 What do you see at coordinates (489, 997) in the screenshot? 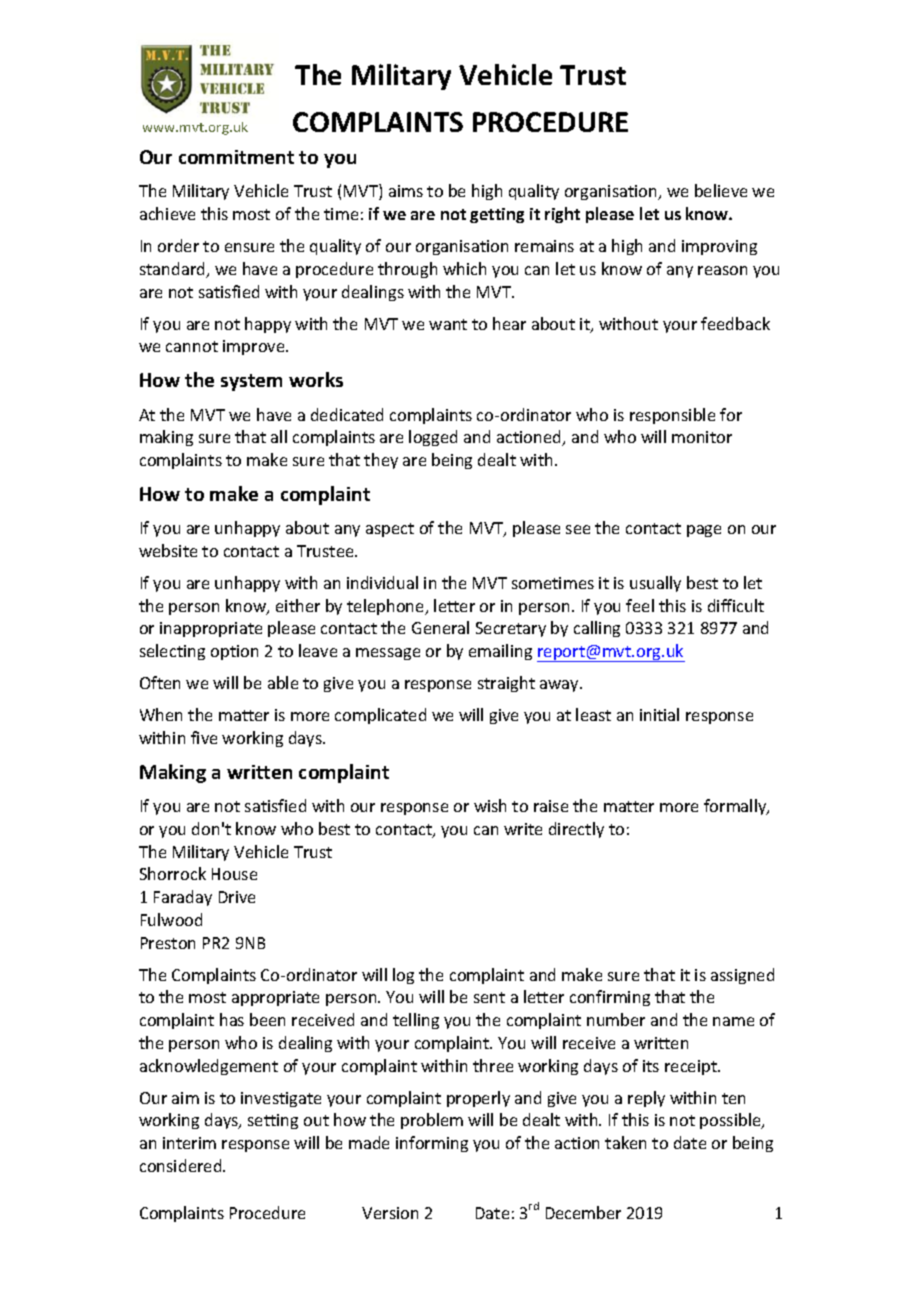
I see `sent` at bounding box center [489, 997].
